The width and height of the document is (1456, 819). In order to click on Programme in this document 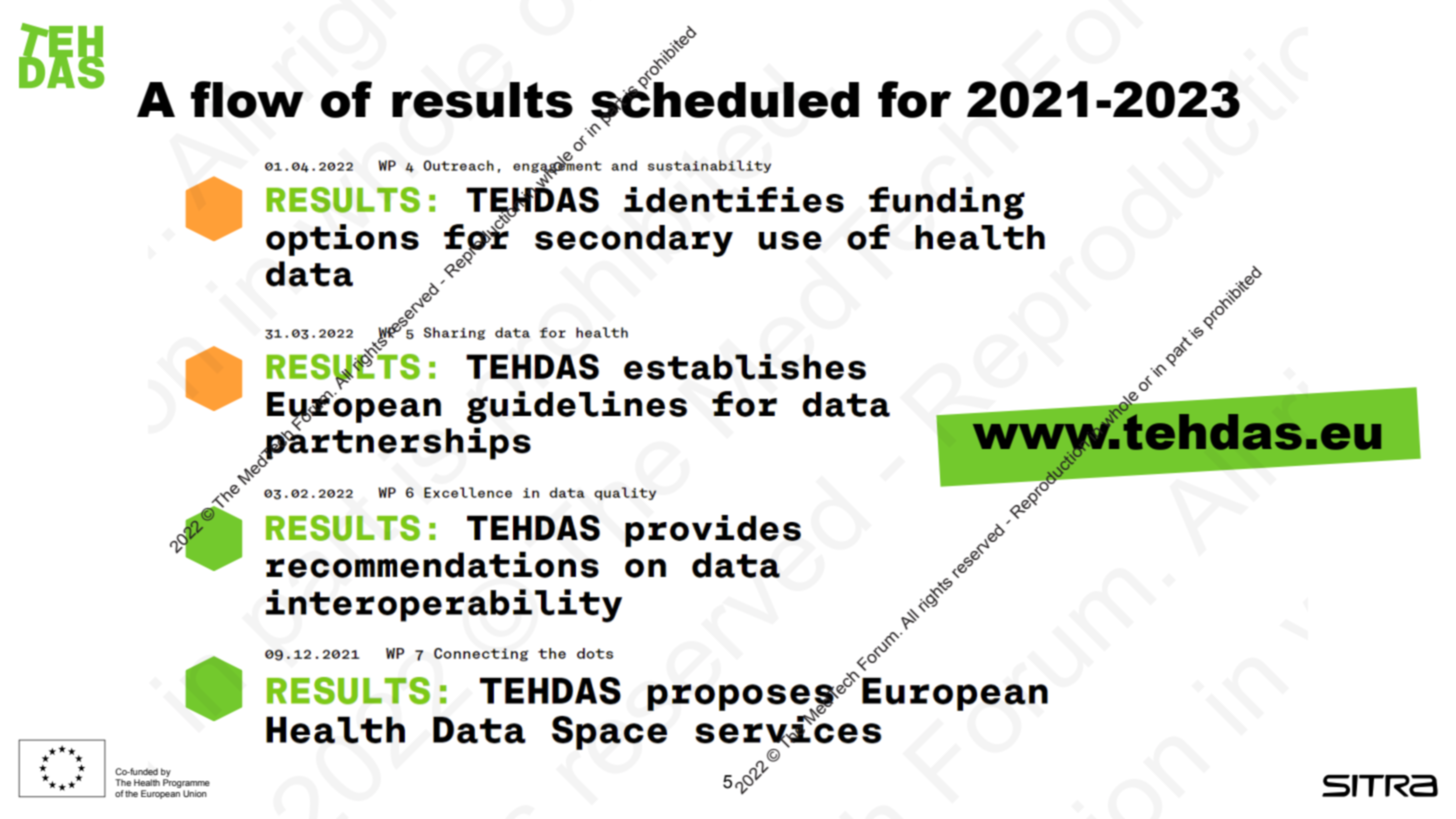, I will do `click(186, 785)`.
